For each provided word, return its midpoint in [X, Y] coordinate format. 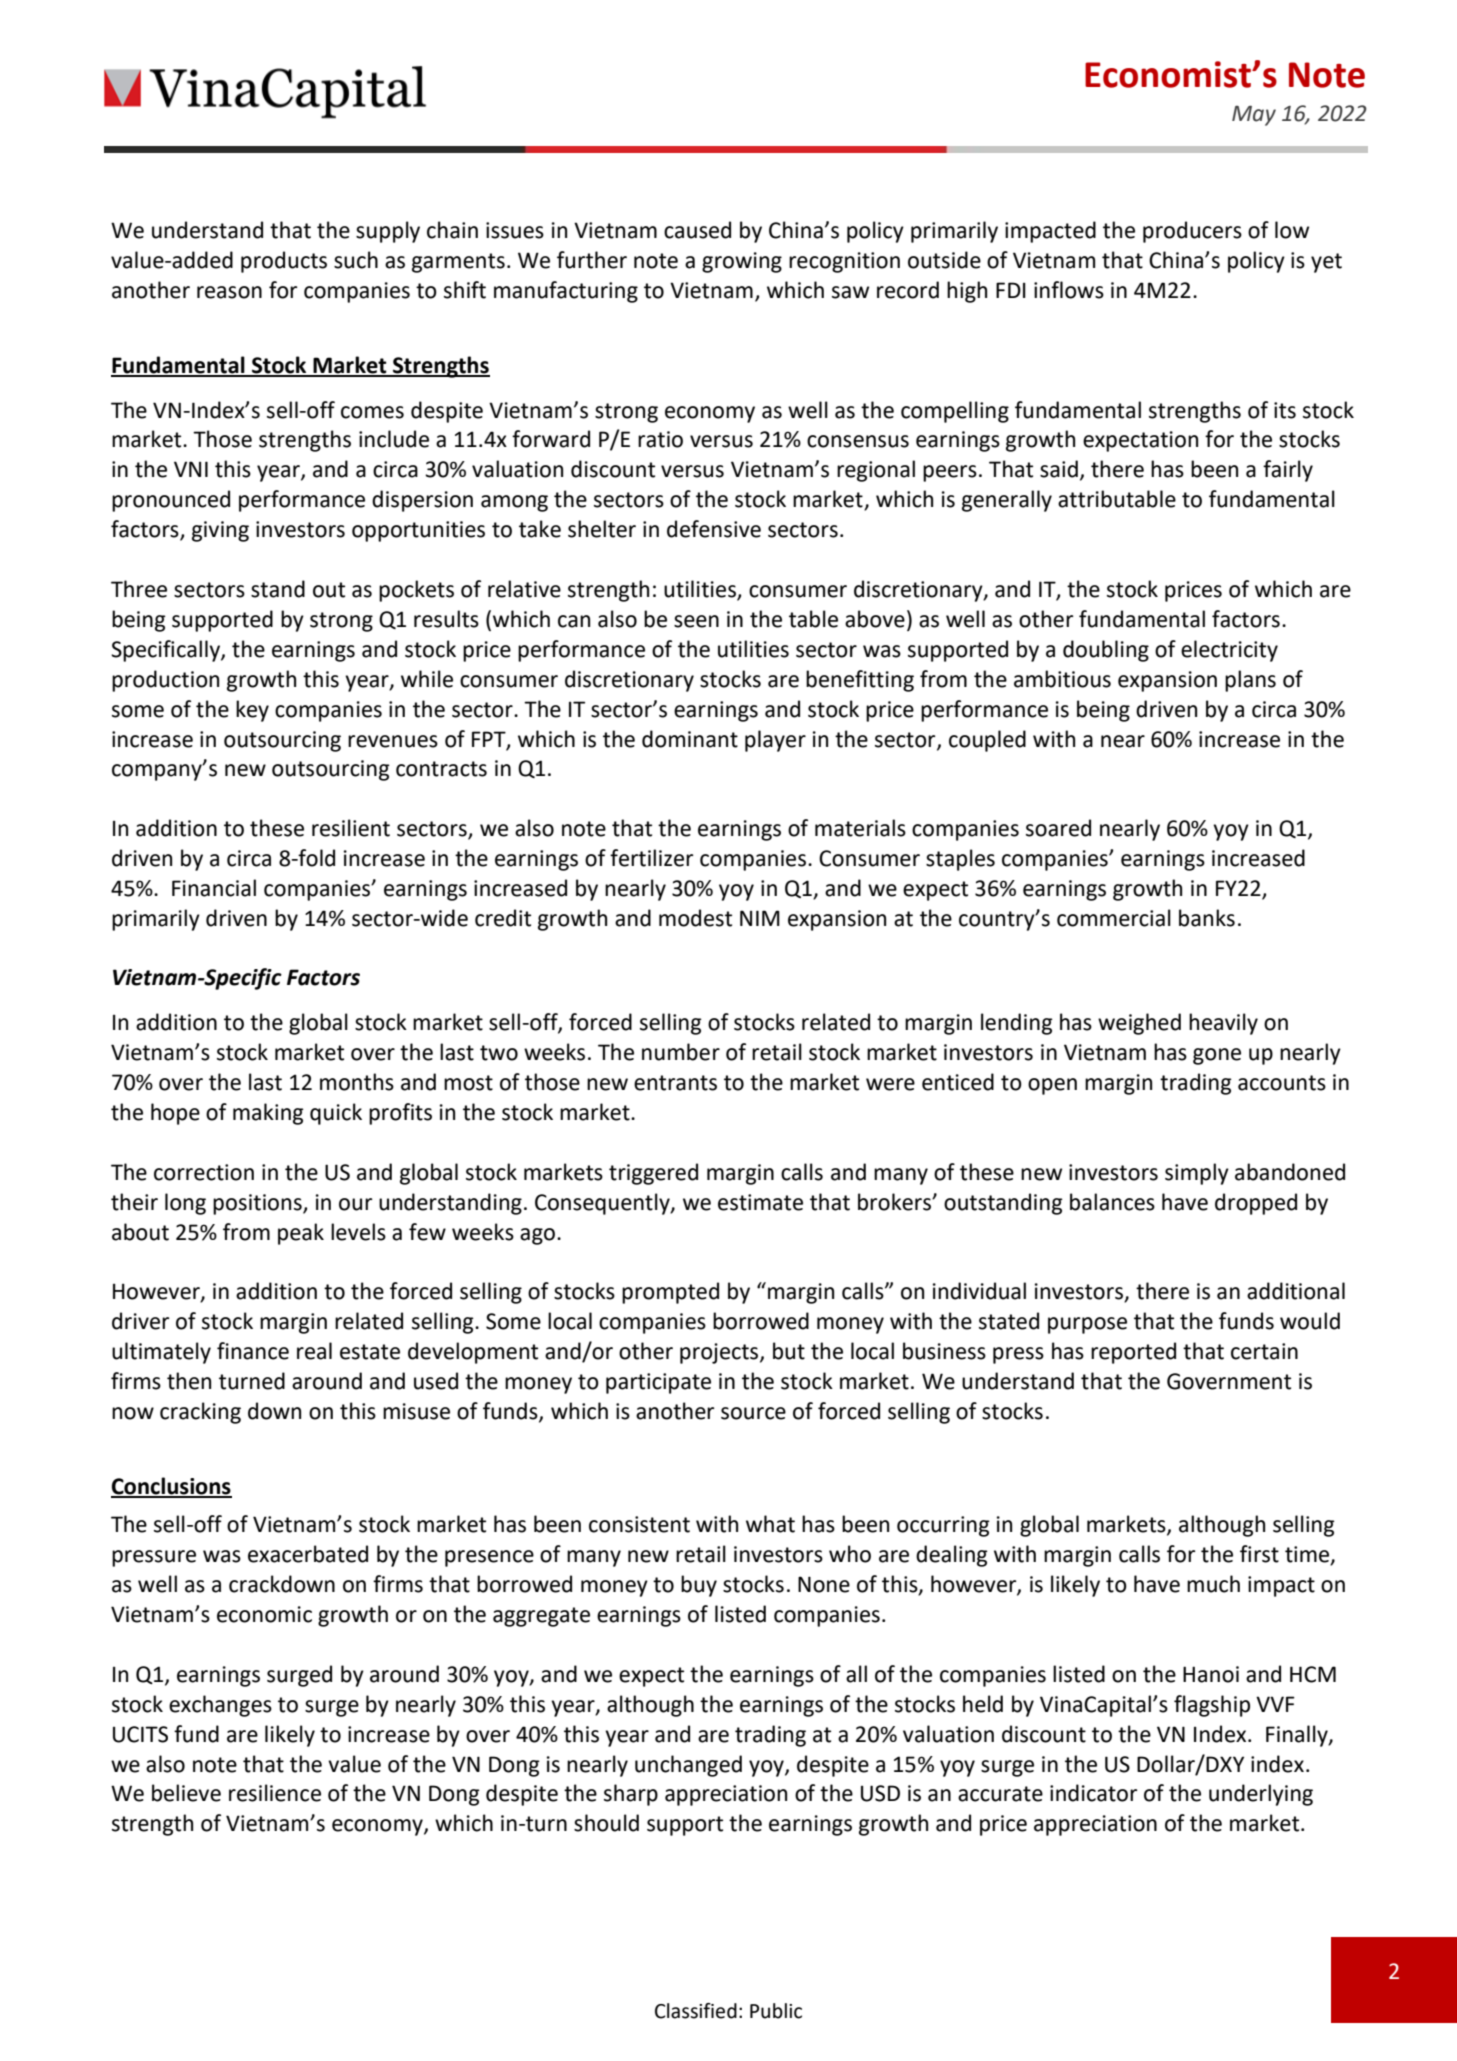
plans [1250, 681]
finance [253, 1351]
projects [720, 1353]
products [284, 262]
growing [742, 262]
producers [1192, 232]
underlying [1261, 1795]
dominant [690, 739]
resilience [275, 1793]
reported [1133, 1353]
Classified [696, 2011]
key [252, 711]
